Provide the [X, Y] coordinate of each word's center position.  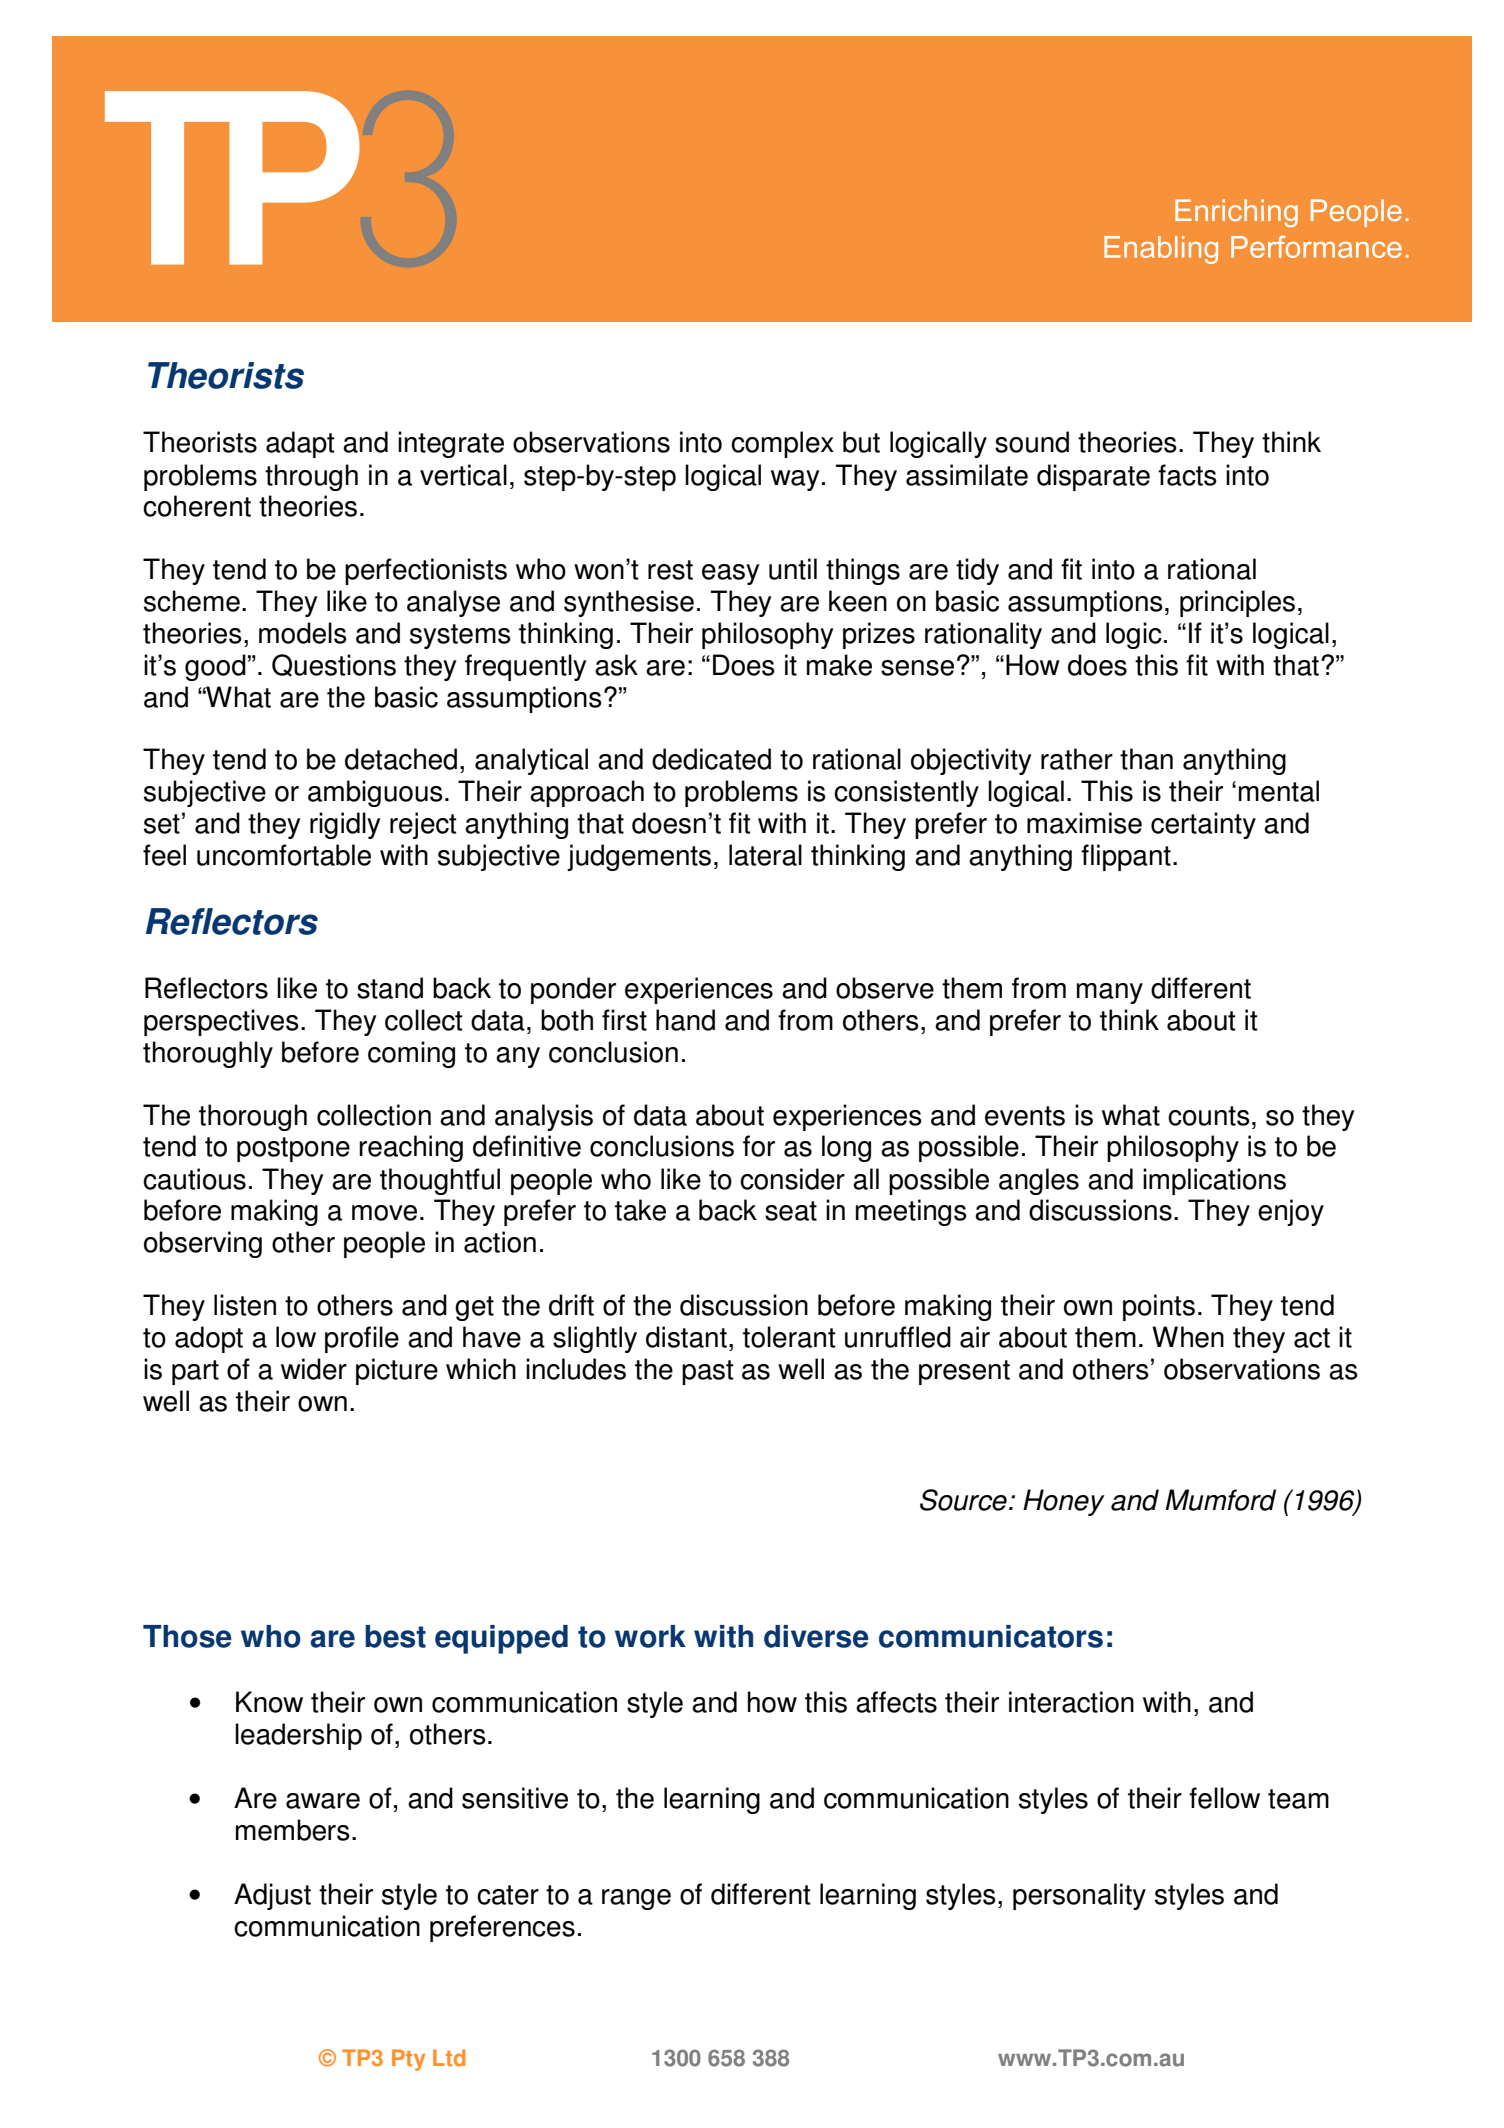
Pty [408, 2060]
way [795, 480]
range [636, 1899]
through [311, 477]
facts [1187, 475]
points [1159, 1307]
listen [245, 1305]
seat [791, 1211]
